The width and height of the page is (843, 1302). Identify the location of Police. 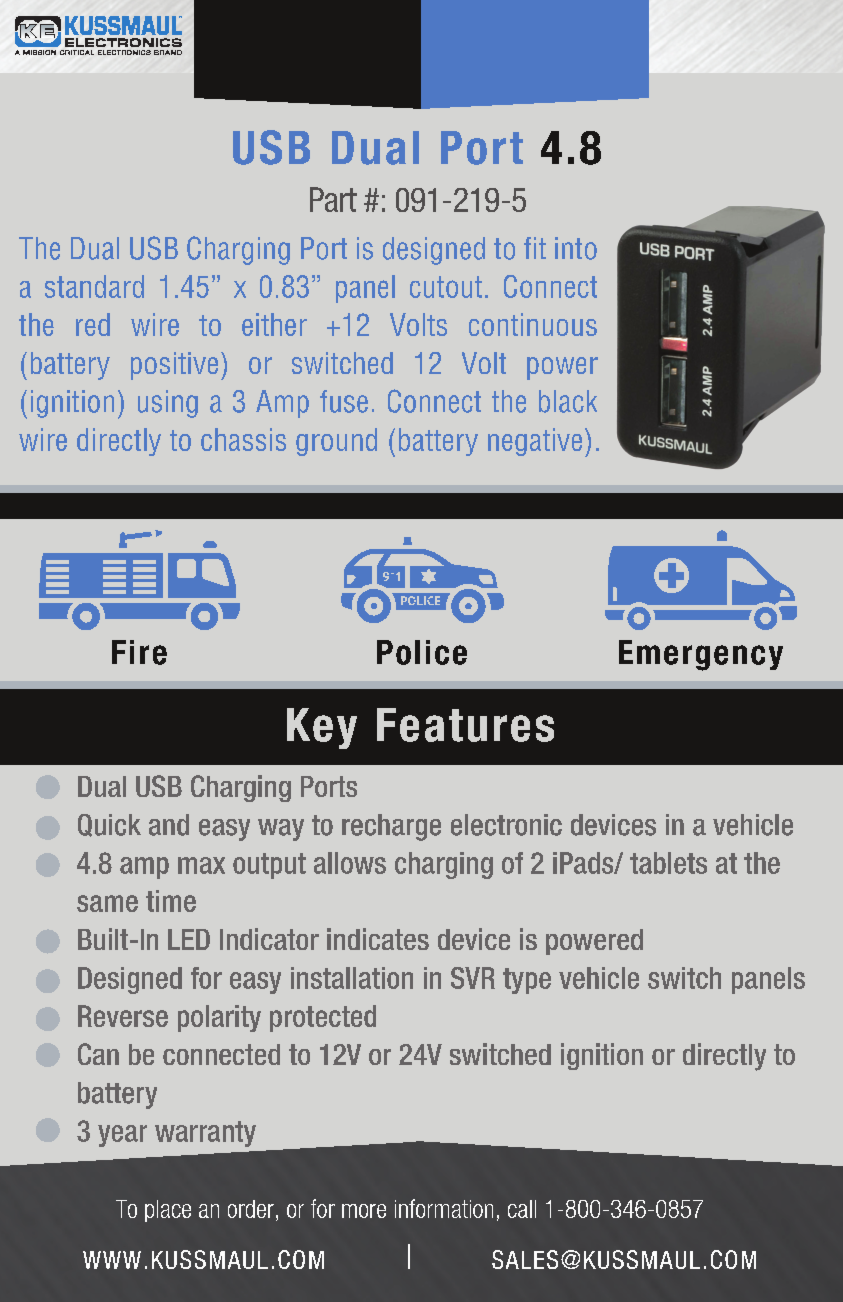
(422, 652).
